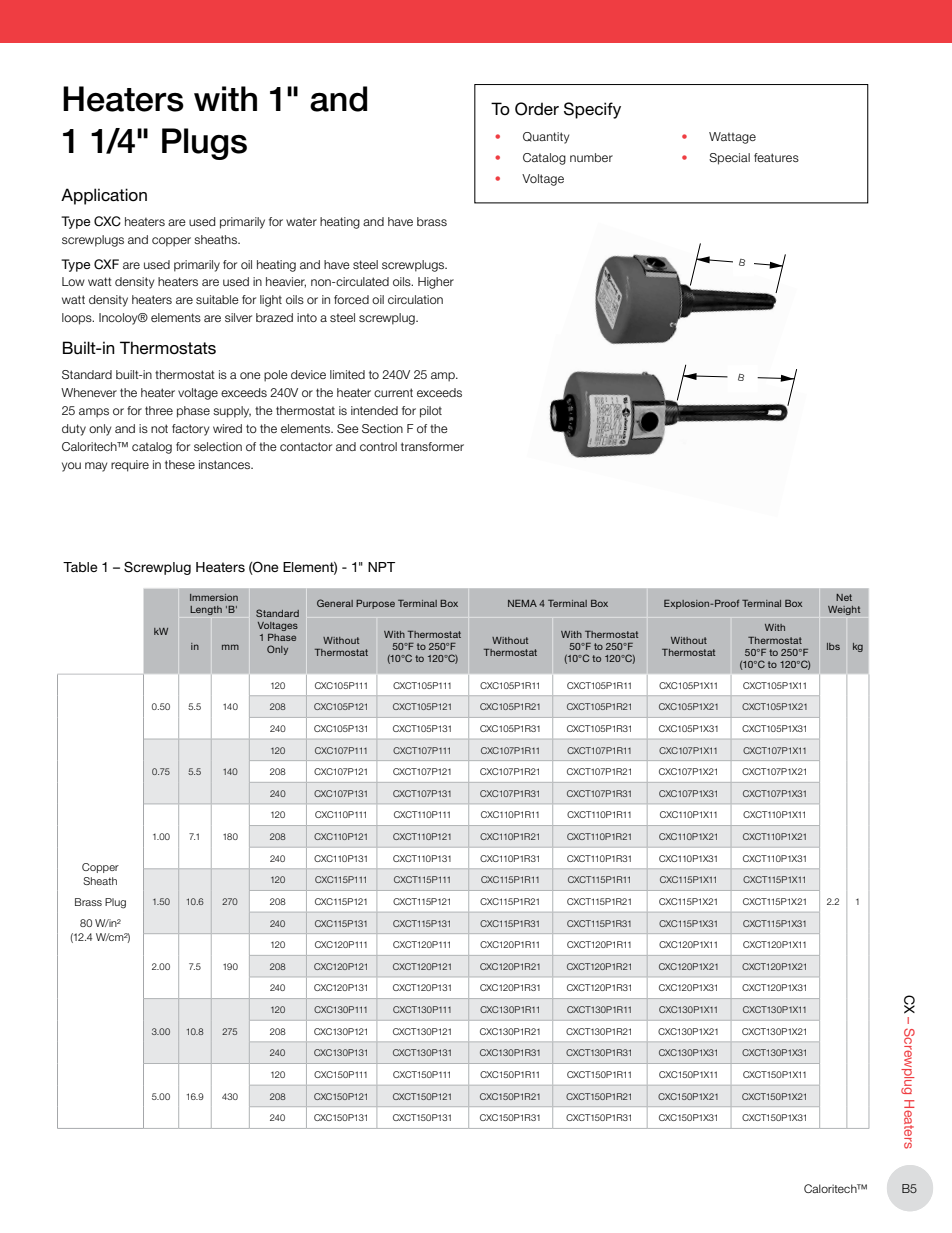 This screenshot has width=952, height=1233. Describe the element at coordinates (776, 157) in the screenshot. I see `features` at that location.
